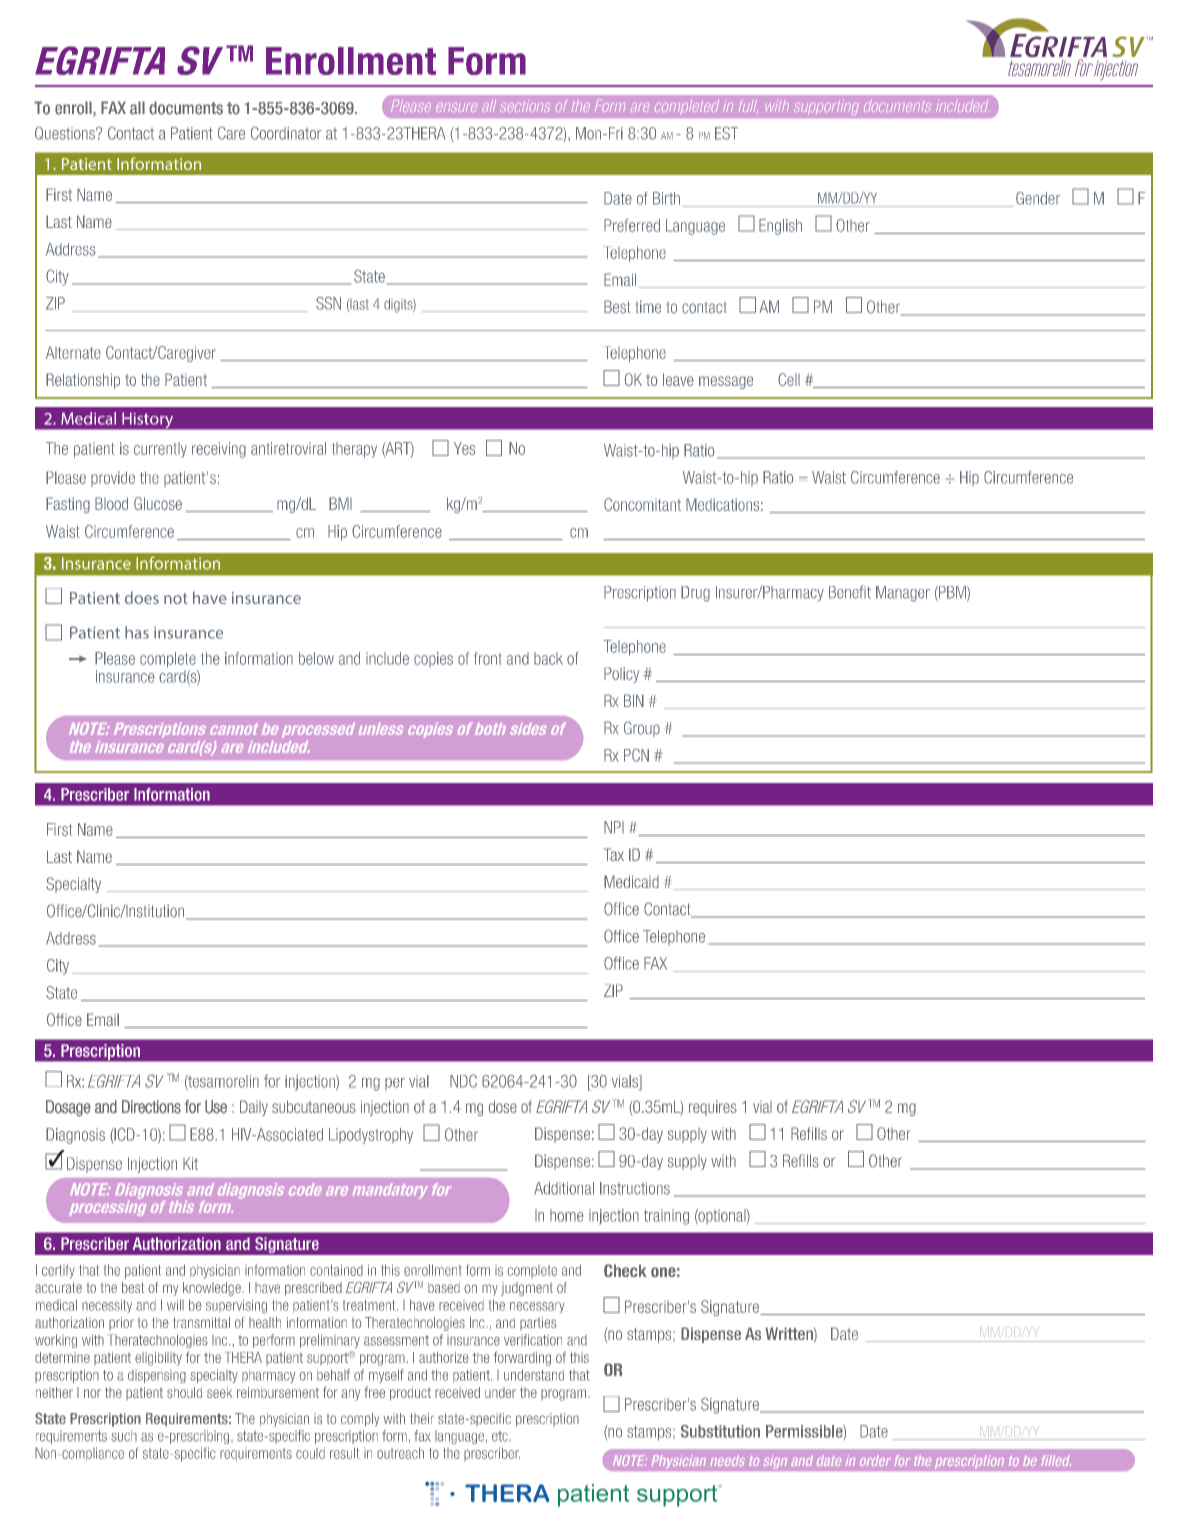 The image size is (1188, 1537). I want to click on dose, so click(503, 1106).
